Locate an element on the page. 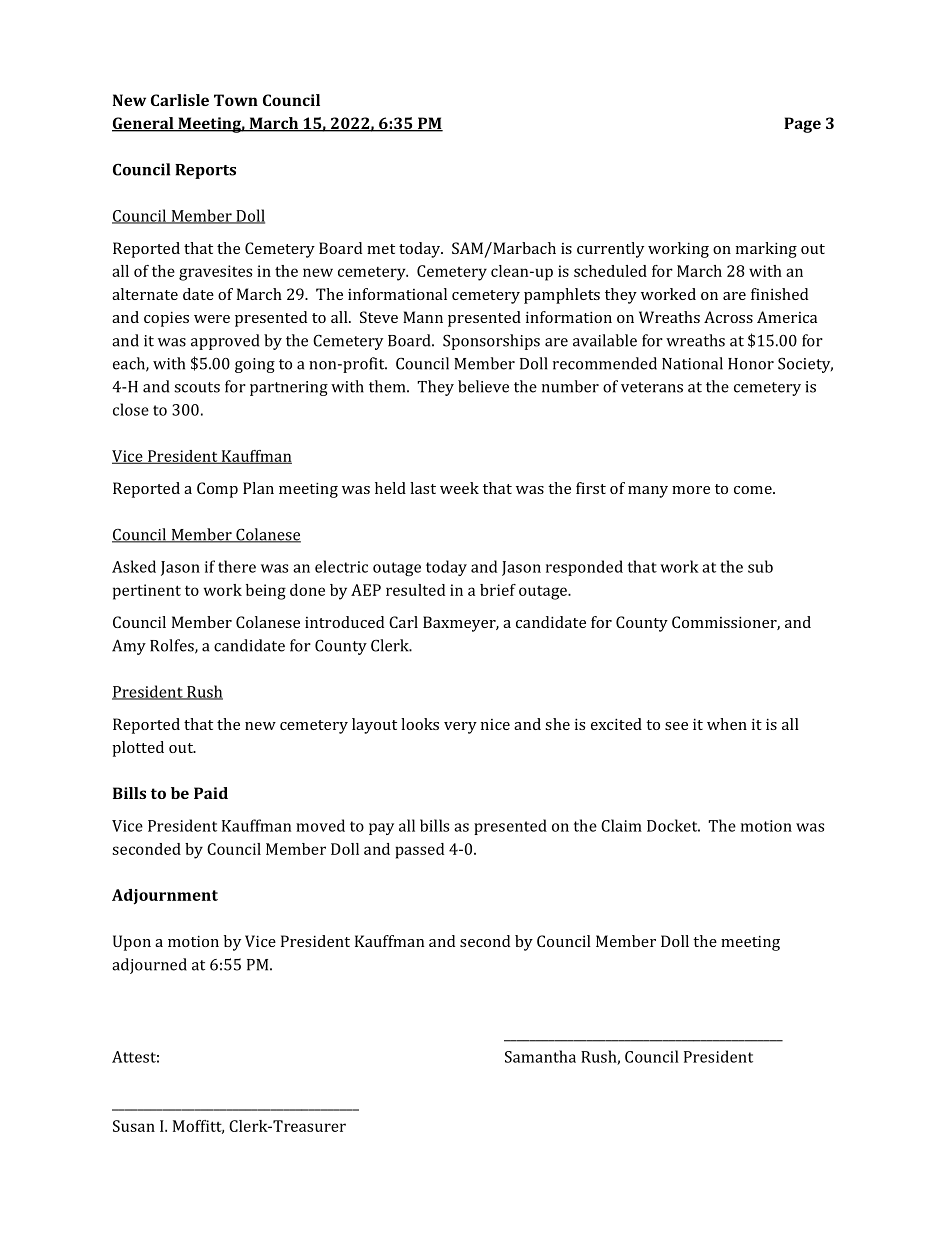  come is located at coordinates (754, 490).
